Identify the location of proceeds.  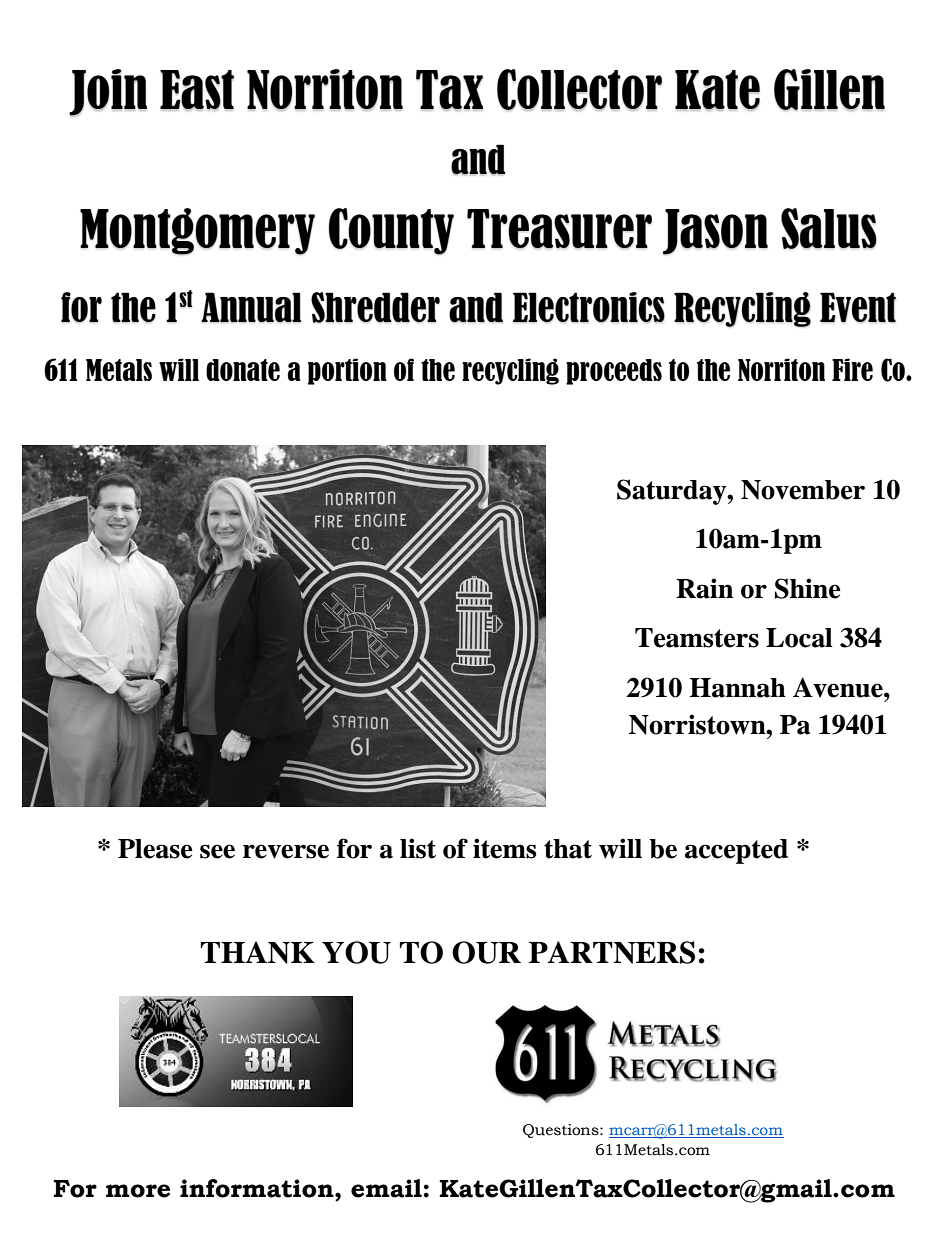
(614, 372).
